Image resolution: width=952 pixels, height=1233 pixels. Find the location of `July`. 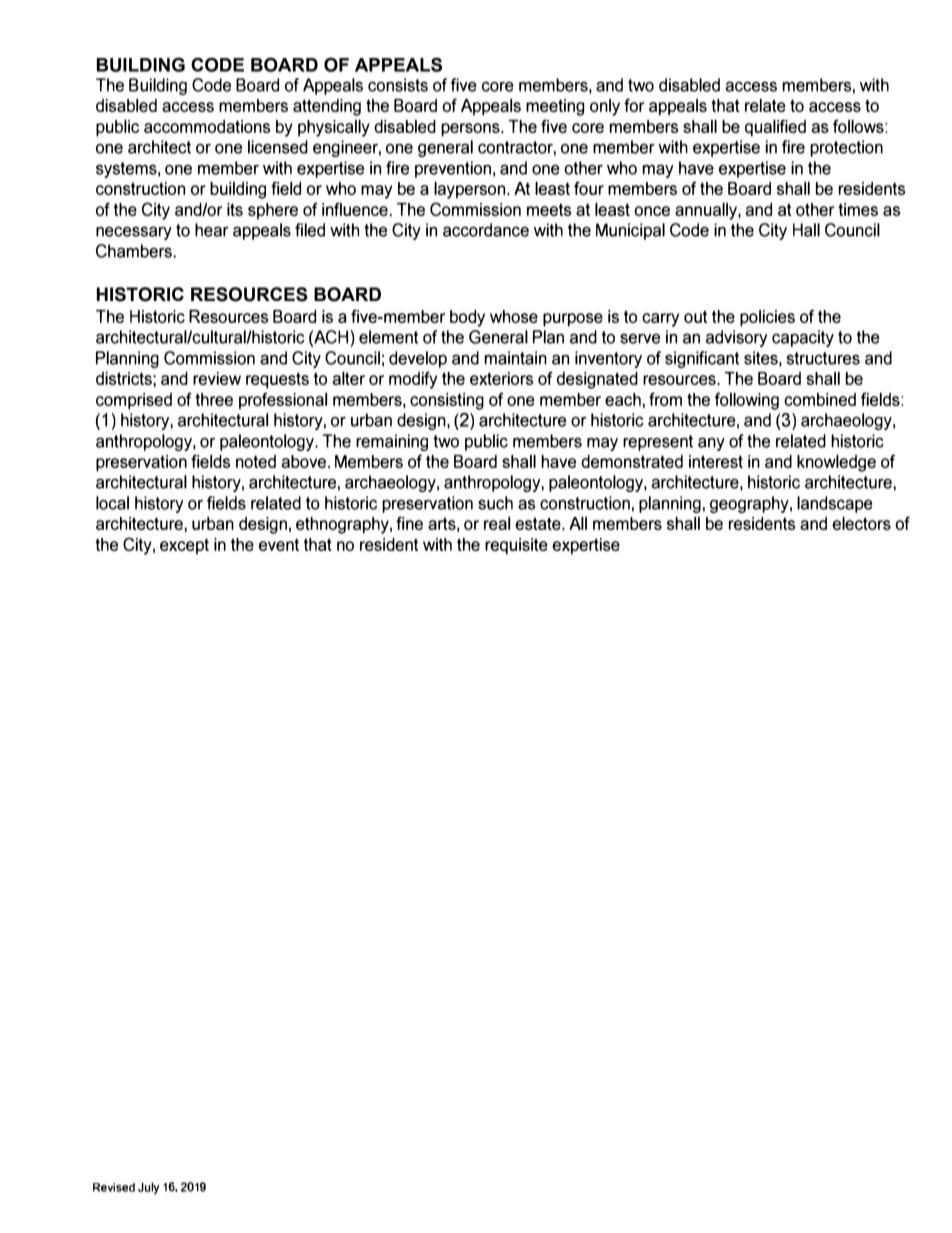

July is located at coordinates (149, 1188).
